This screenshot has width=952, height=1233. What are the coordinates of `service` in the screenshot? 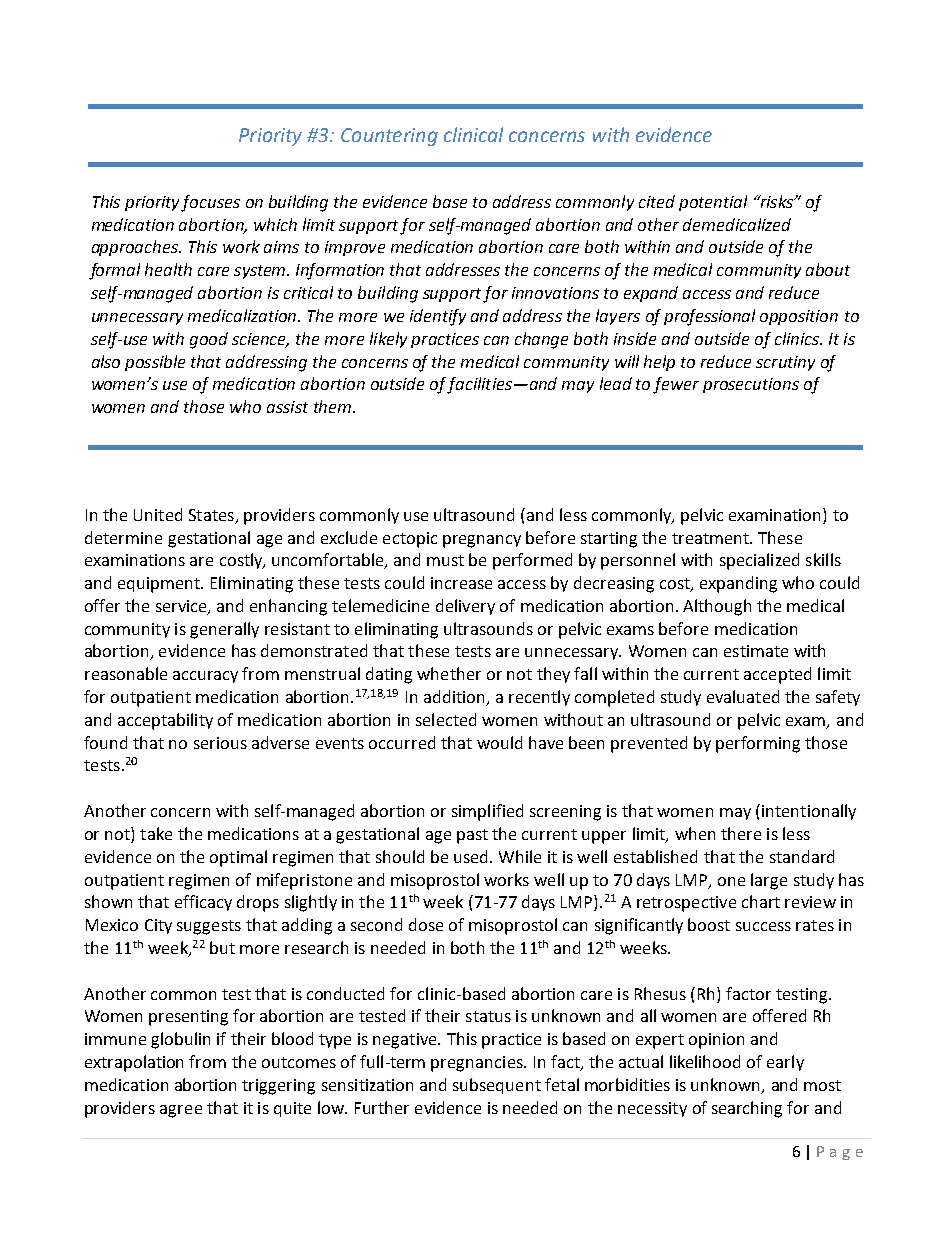 It's located at (182, 607).
